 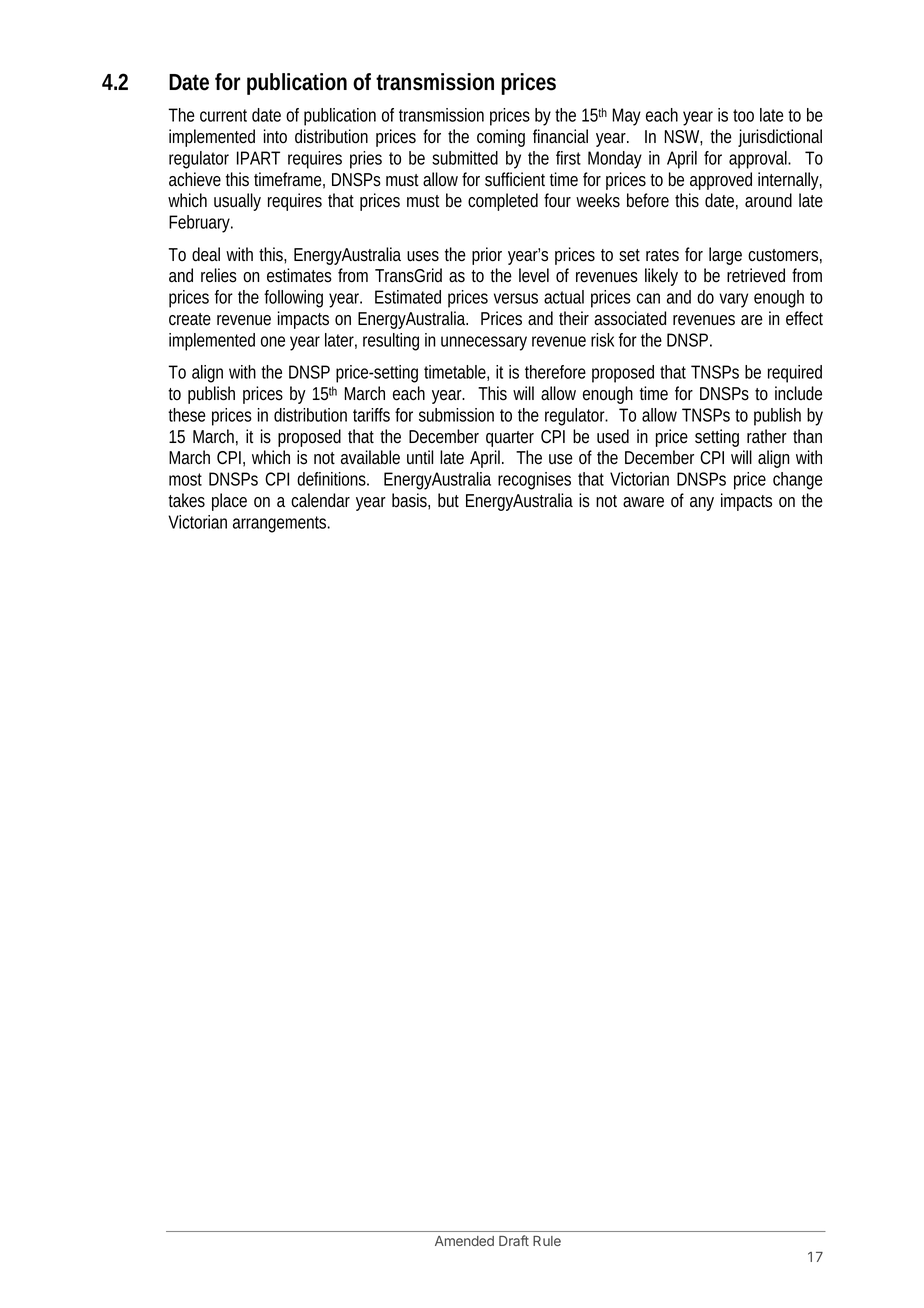 What do you see at coordinates (186, 415) in the page?
I see `these` at bounding box center [186, 415].
